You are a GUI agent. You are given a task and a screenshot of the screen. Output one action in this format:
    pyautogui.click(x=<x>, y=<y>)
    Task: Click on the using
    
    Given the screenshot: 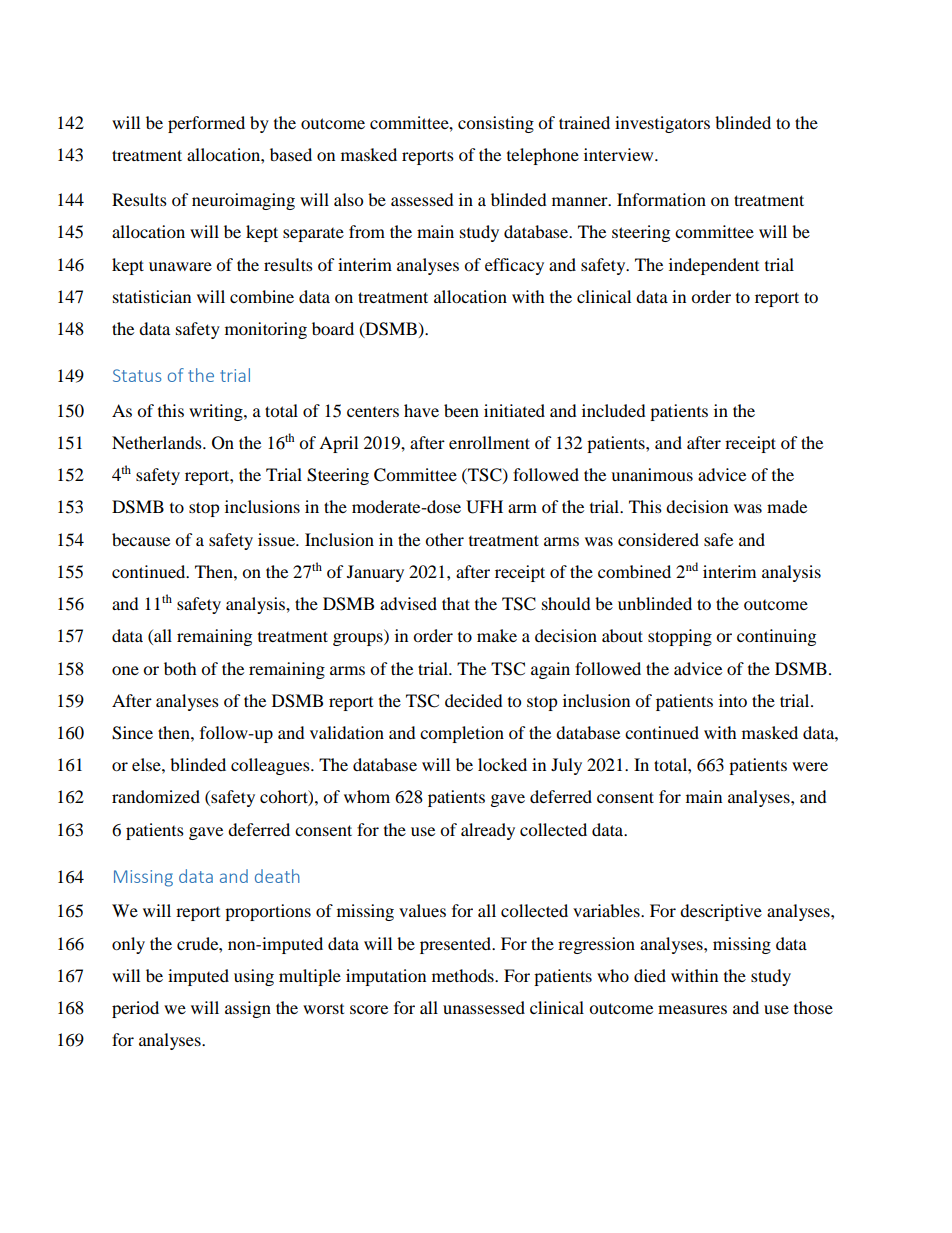 What is the action you would take?
    pyautogui.click(x=254, y=977)
